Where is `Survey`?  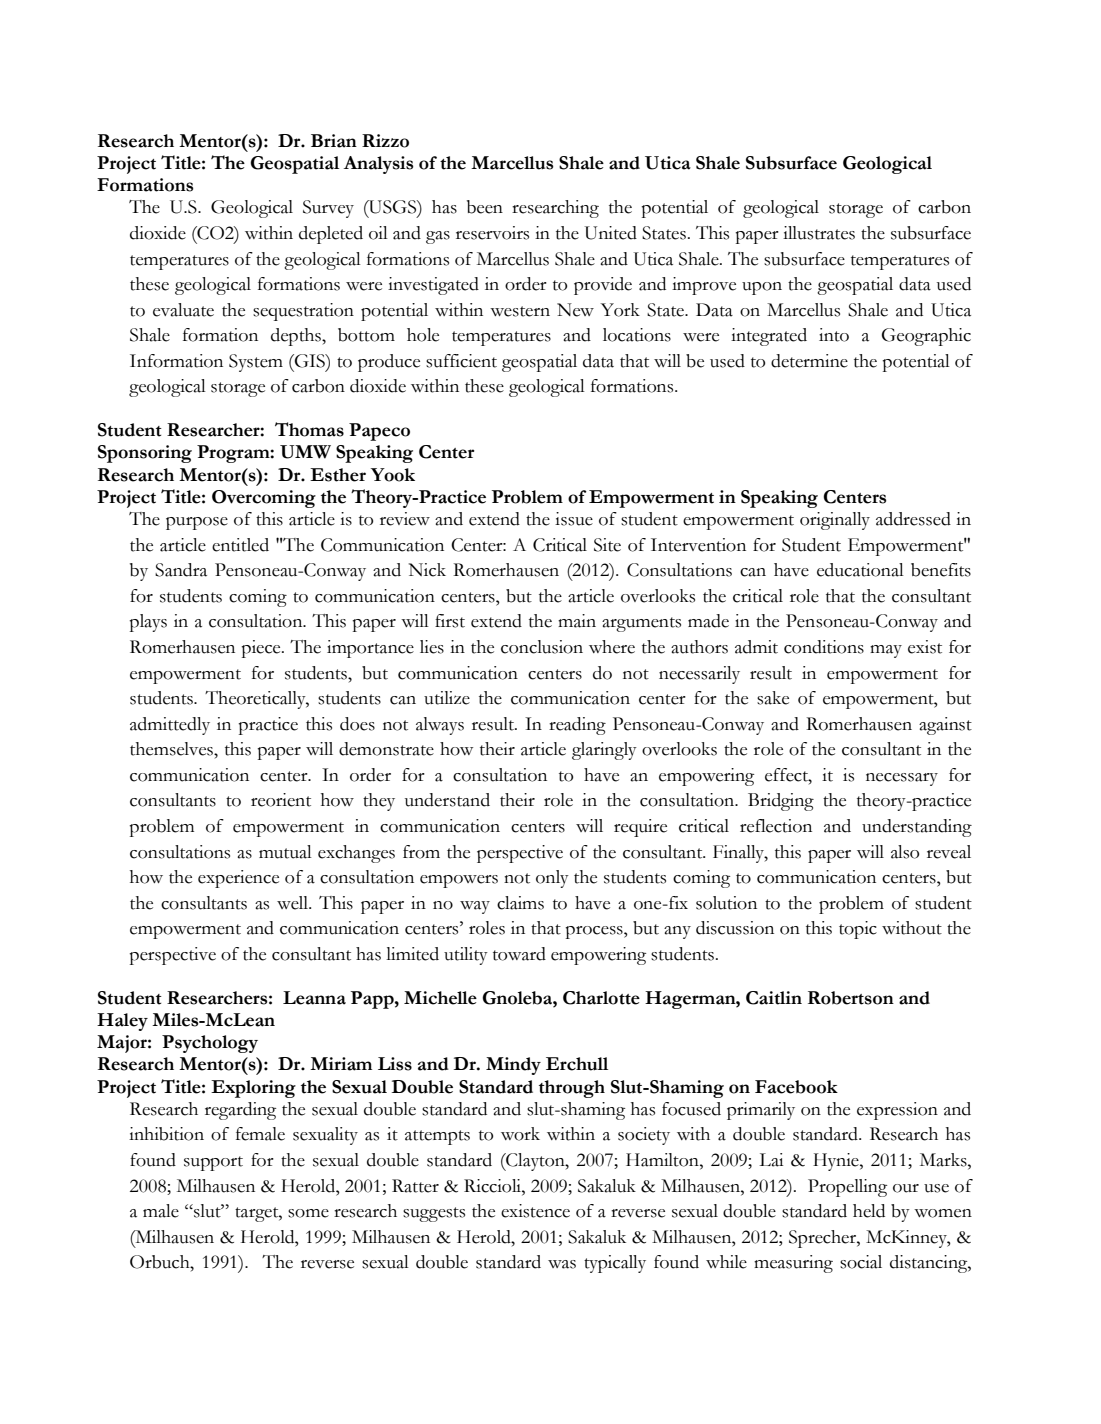 Survey is located at coordinates (328, 209).
